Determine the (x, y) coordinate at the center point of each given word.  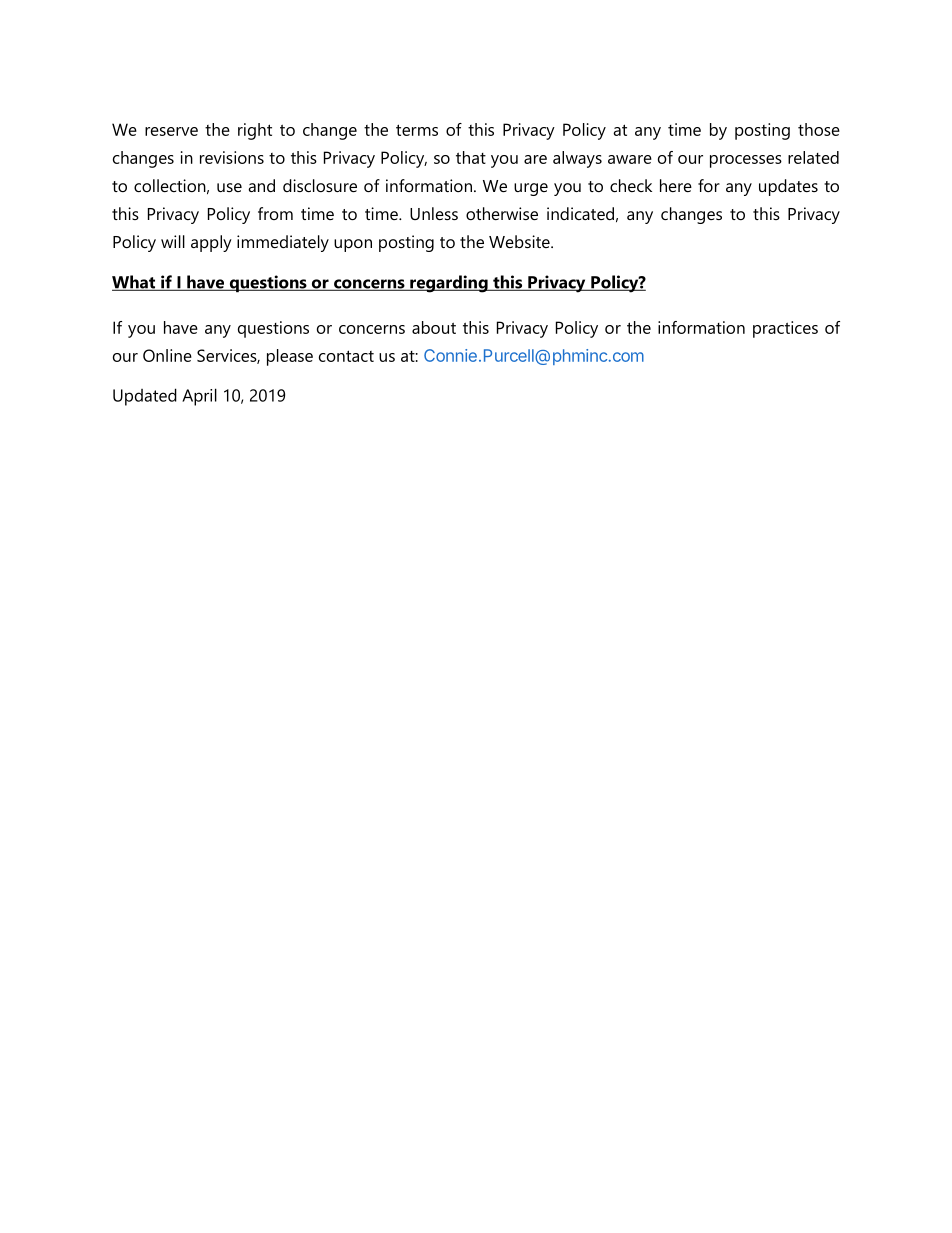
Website (520, 241)
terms (417, 130)
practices (785, 329)
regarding (449, 284)
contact (346, 356)
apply (211, 243)
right (255, 131)
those (819, 129)
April (199, 397)
